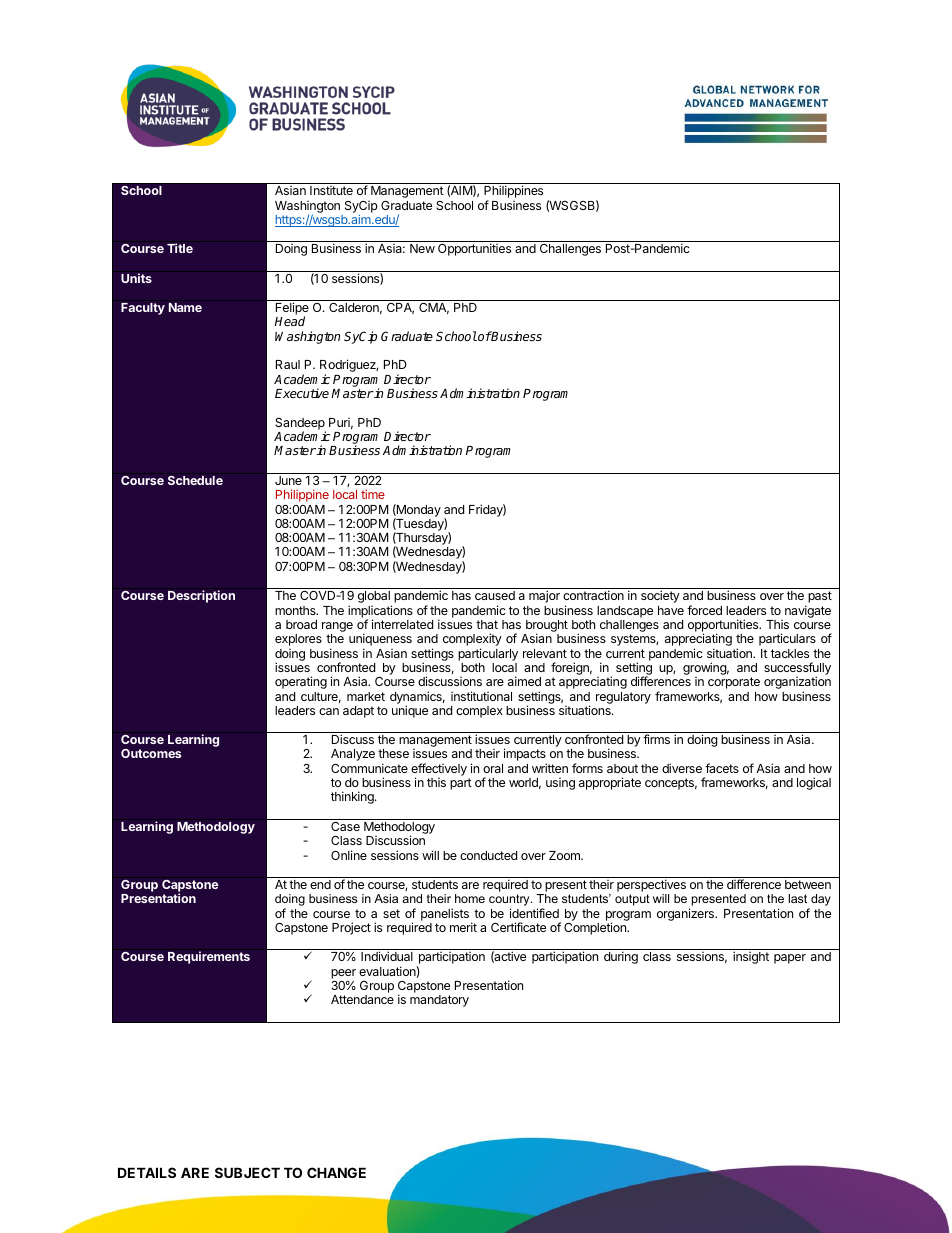 The height and width of the image is (1233, 952). I want to click on Schedule, so click(195, 480).
